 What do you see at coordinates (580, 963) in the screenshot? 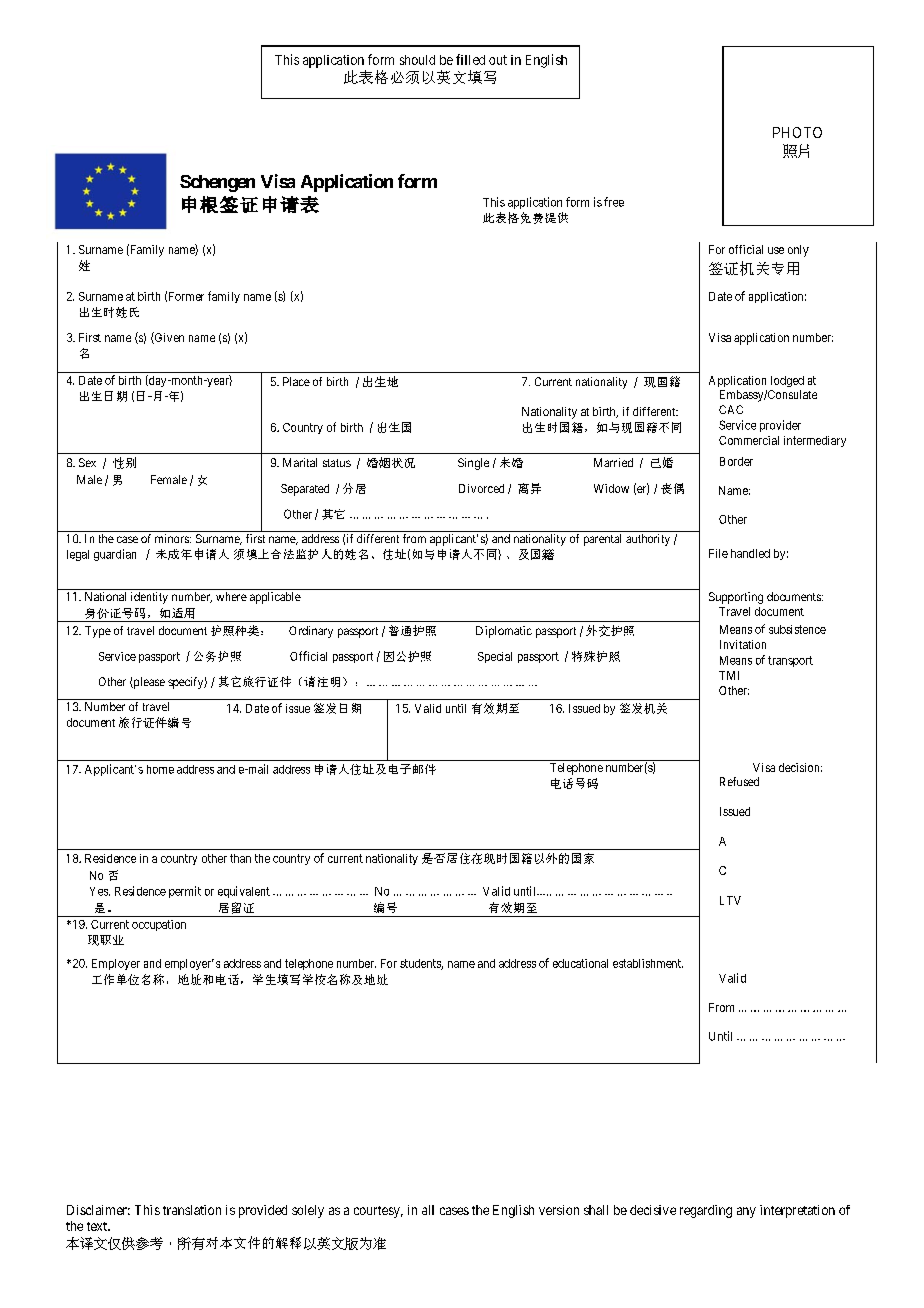
I see `educational` at bounding box center [580, 963].
